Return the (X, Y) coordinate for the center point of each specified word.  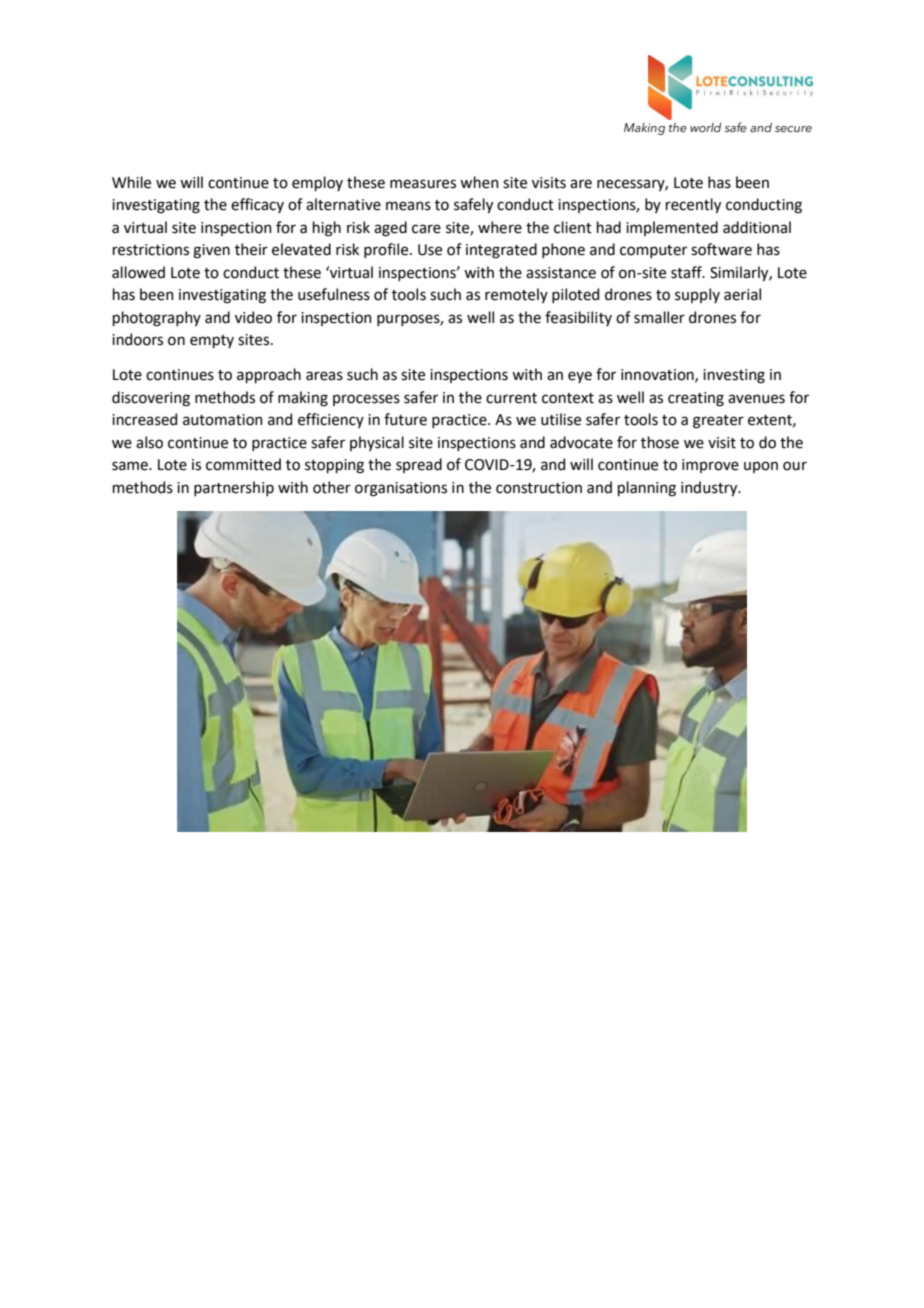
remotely (516, 295)
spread (419, 465)
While (131, 182)
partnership (234, 488)
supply (697, 295)
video (253, 317)
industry (710, 488)
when (479, 182)
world (705, 127)
